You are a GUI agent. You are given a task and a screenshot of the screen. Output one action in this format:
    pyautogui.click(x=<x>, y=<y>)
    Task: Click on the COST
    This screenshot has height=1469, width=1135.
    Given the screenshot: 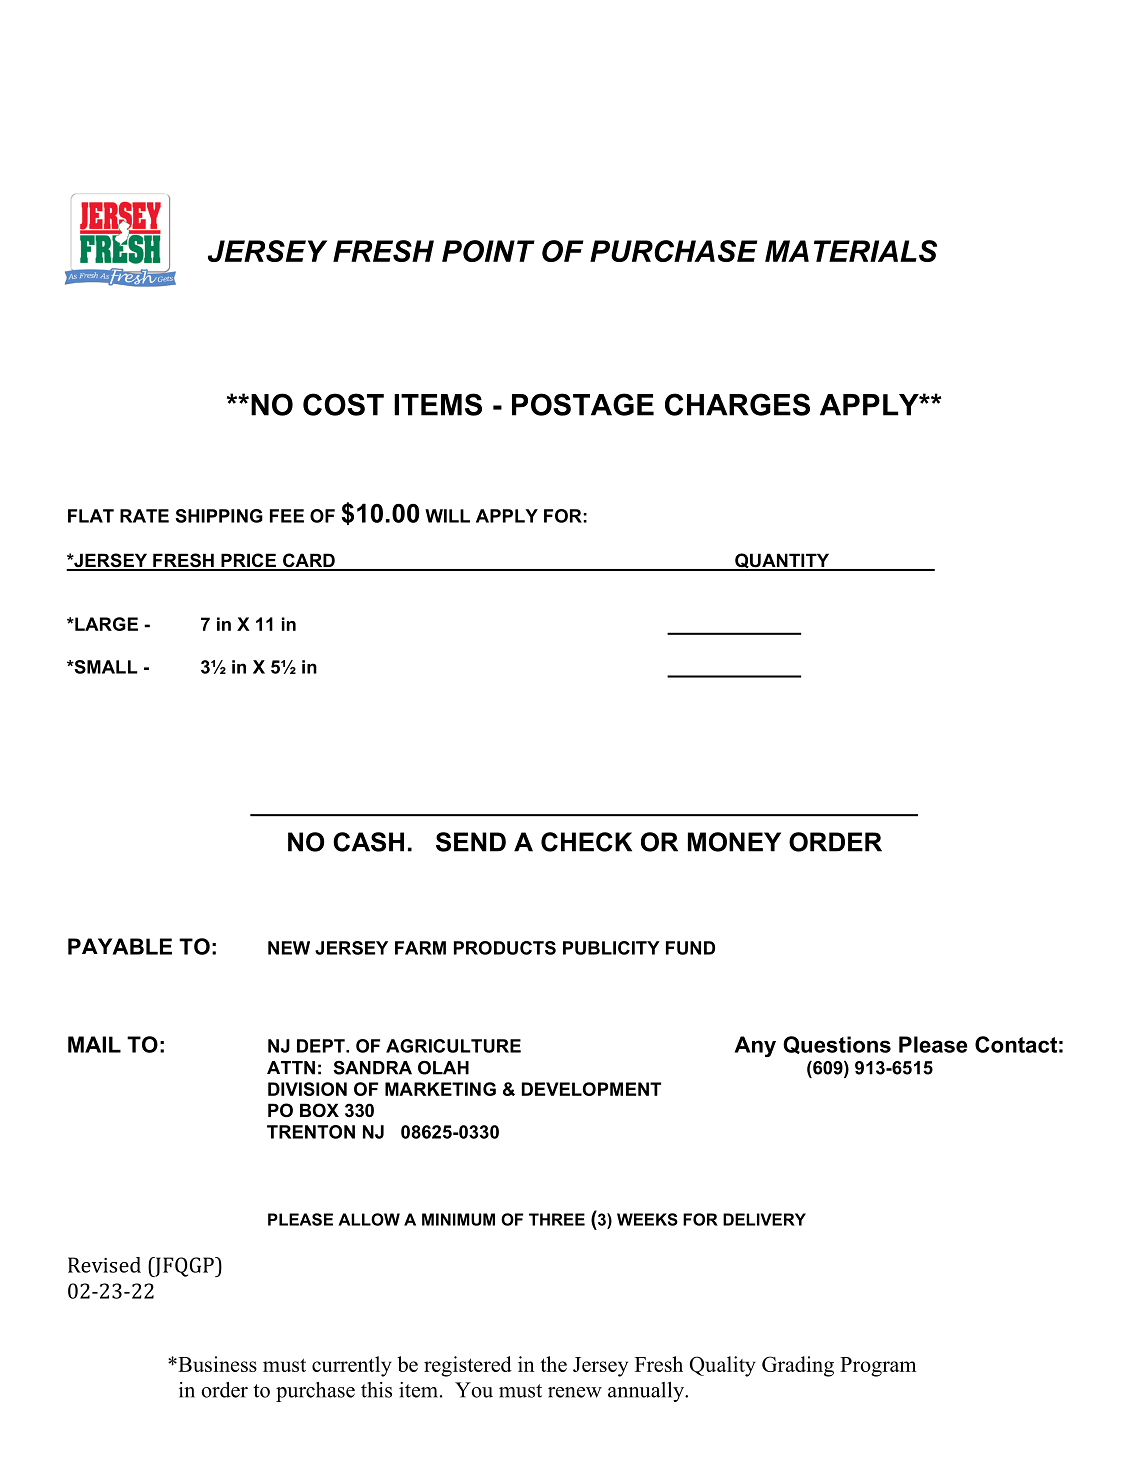 What is the action you would take?
    pyautogui.click(x=343, y=404)
